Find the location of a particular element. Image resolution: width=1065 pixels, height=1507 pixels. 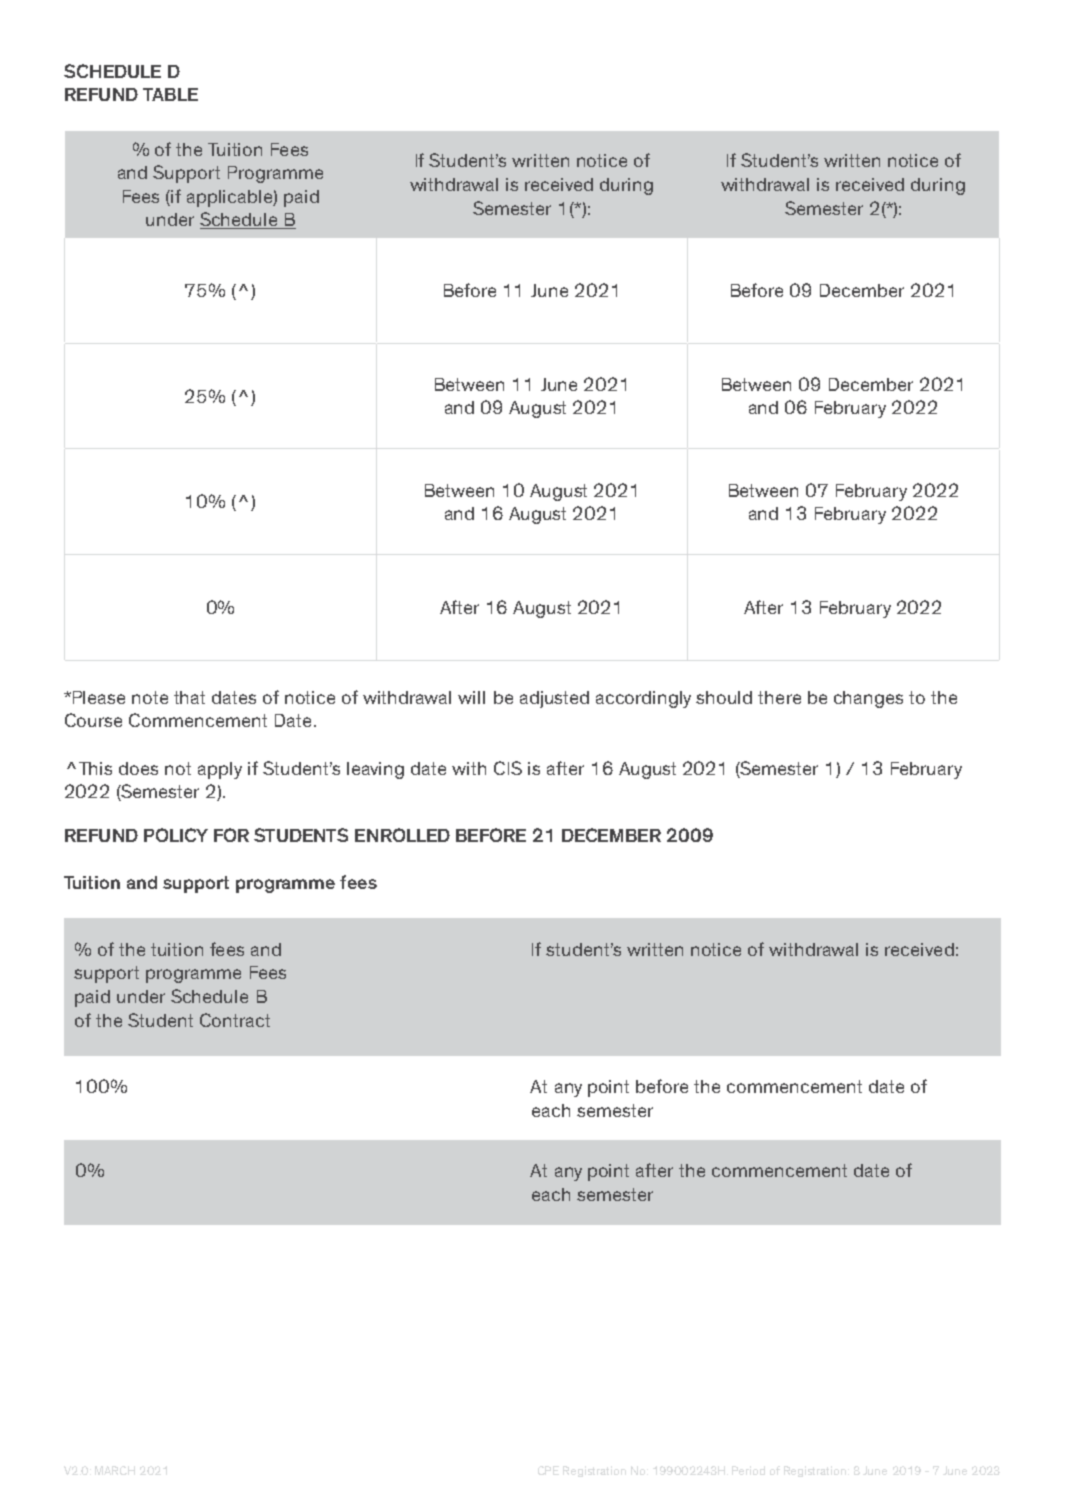

that is located at coordinates (189, 697).
